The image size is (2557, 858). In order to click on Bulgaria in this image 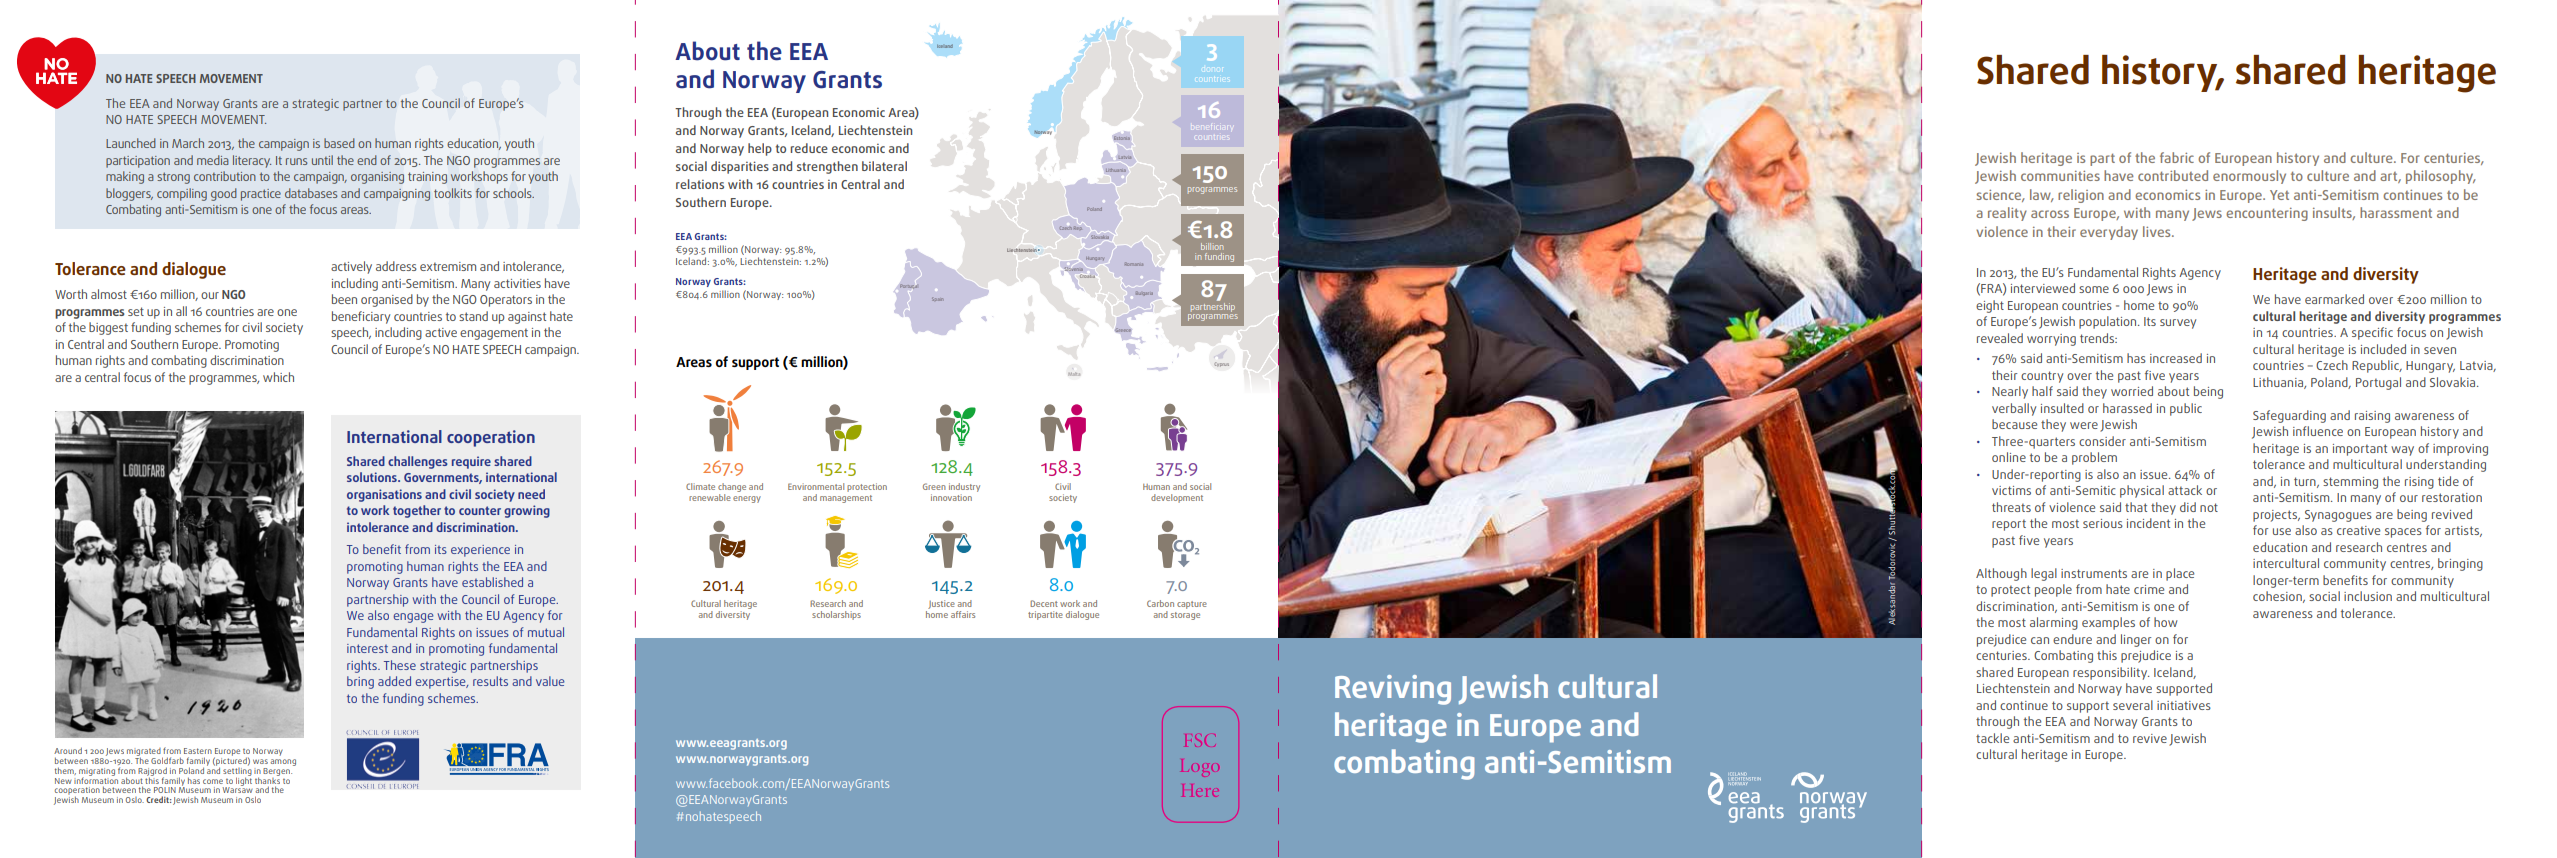, I will do `click(1144, 293)`.
